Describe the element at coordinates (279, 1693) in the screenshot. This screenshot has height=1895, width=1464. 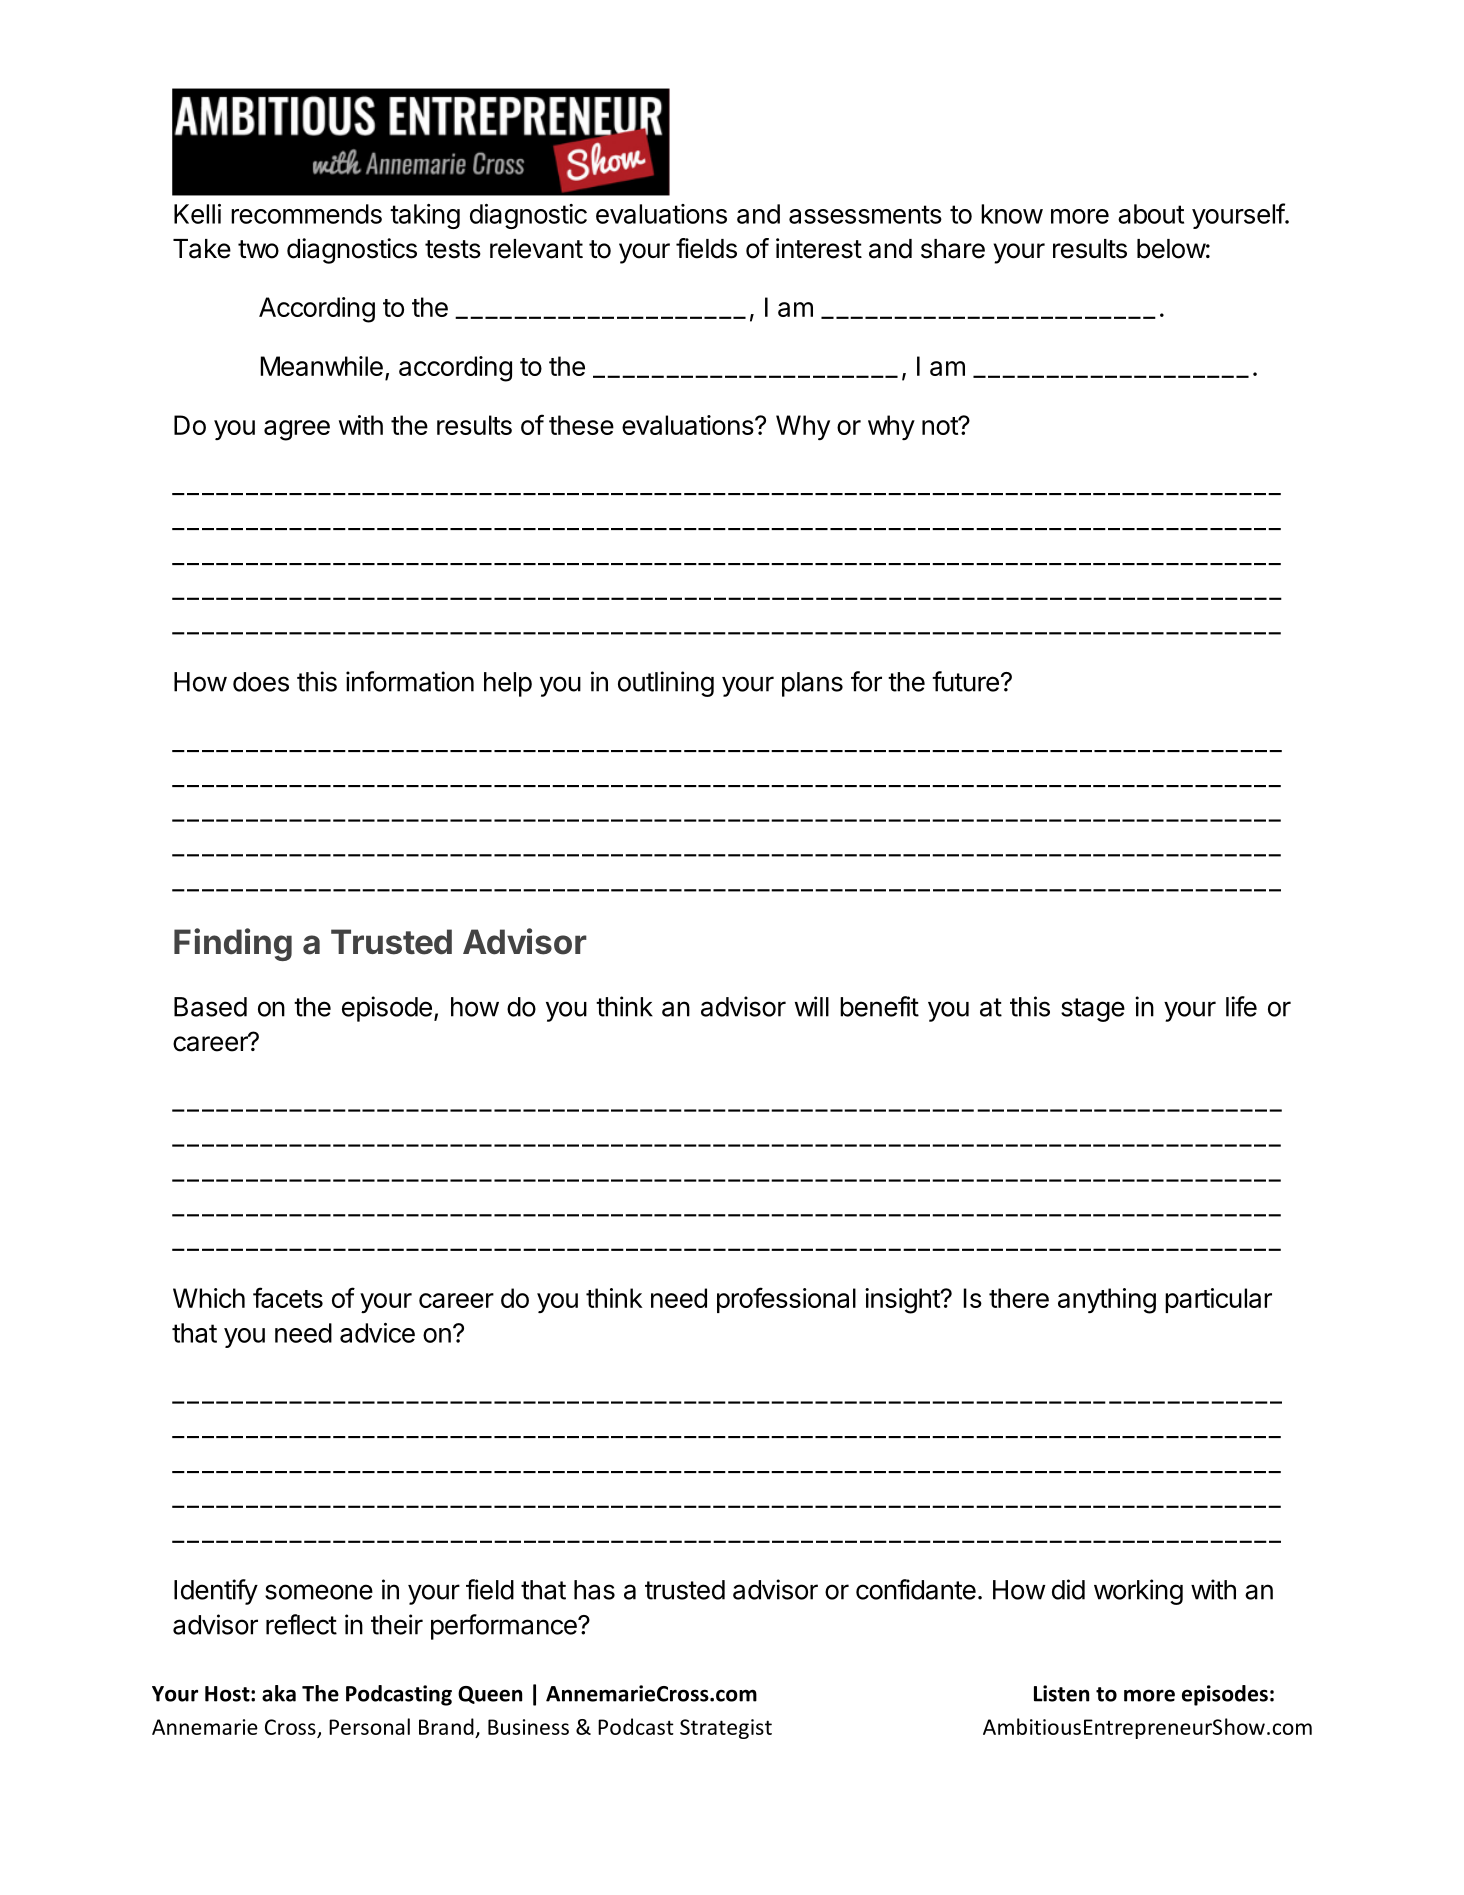
I see `aka` at that location.
